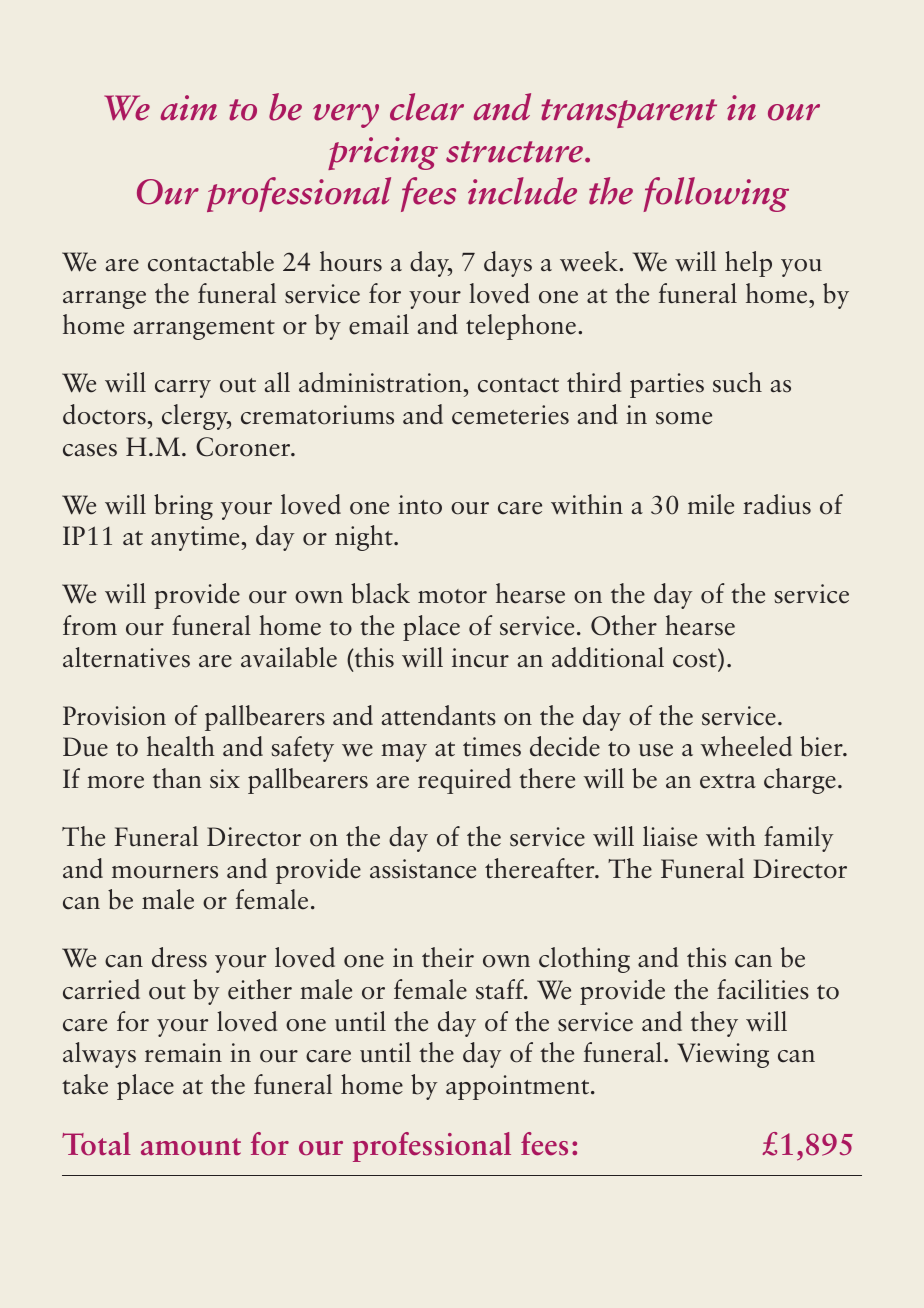  What do you see at coordinates (381, 382) in the screenshot?
I see `administration` at bounding box center [381, 382].
